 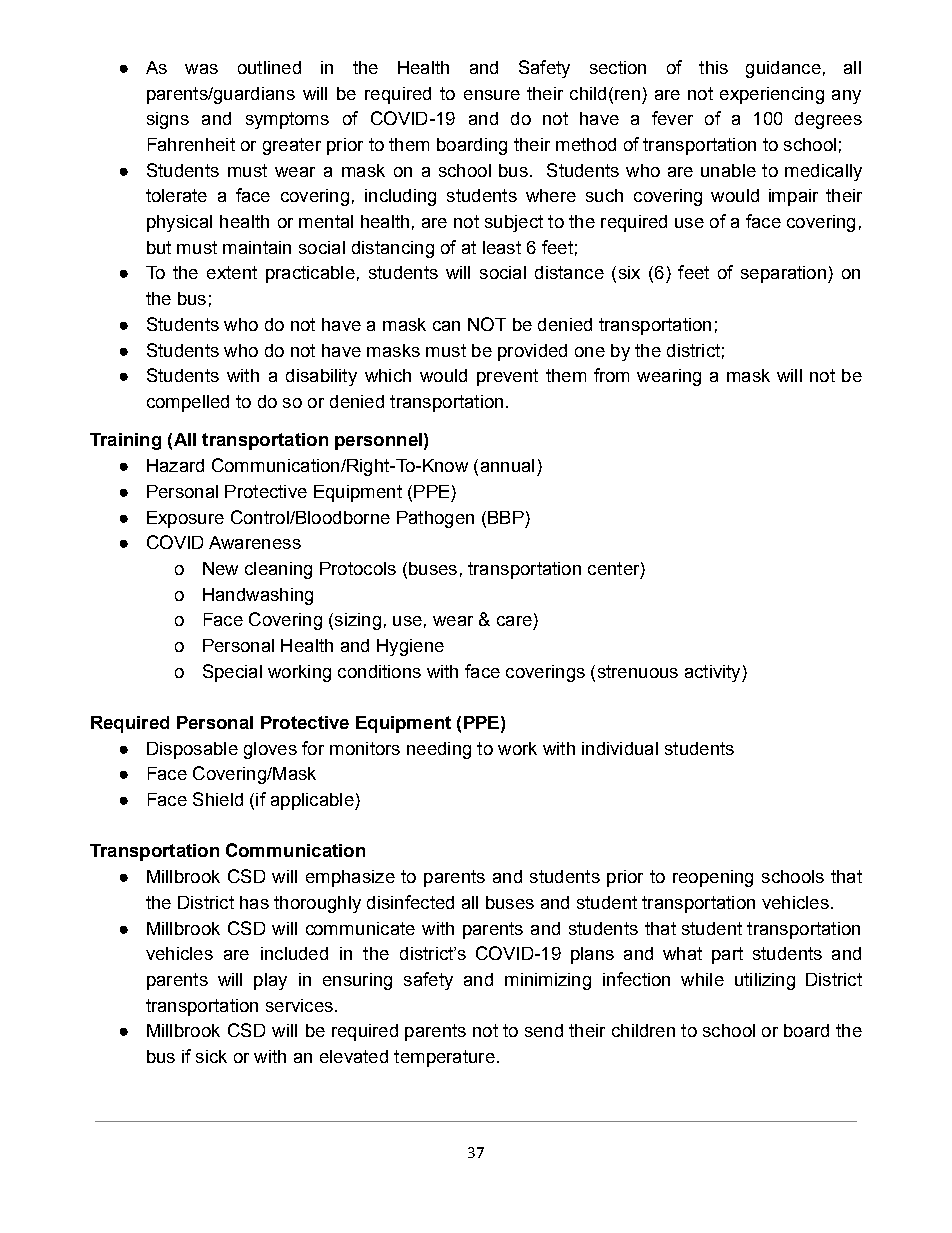 I want to click on needing, so click(x=439, y=750).
